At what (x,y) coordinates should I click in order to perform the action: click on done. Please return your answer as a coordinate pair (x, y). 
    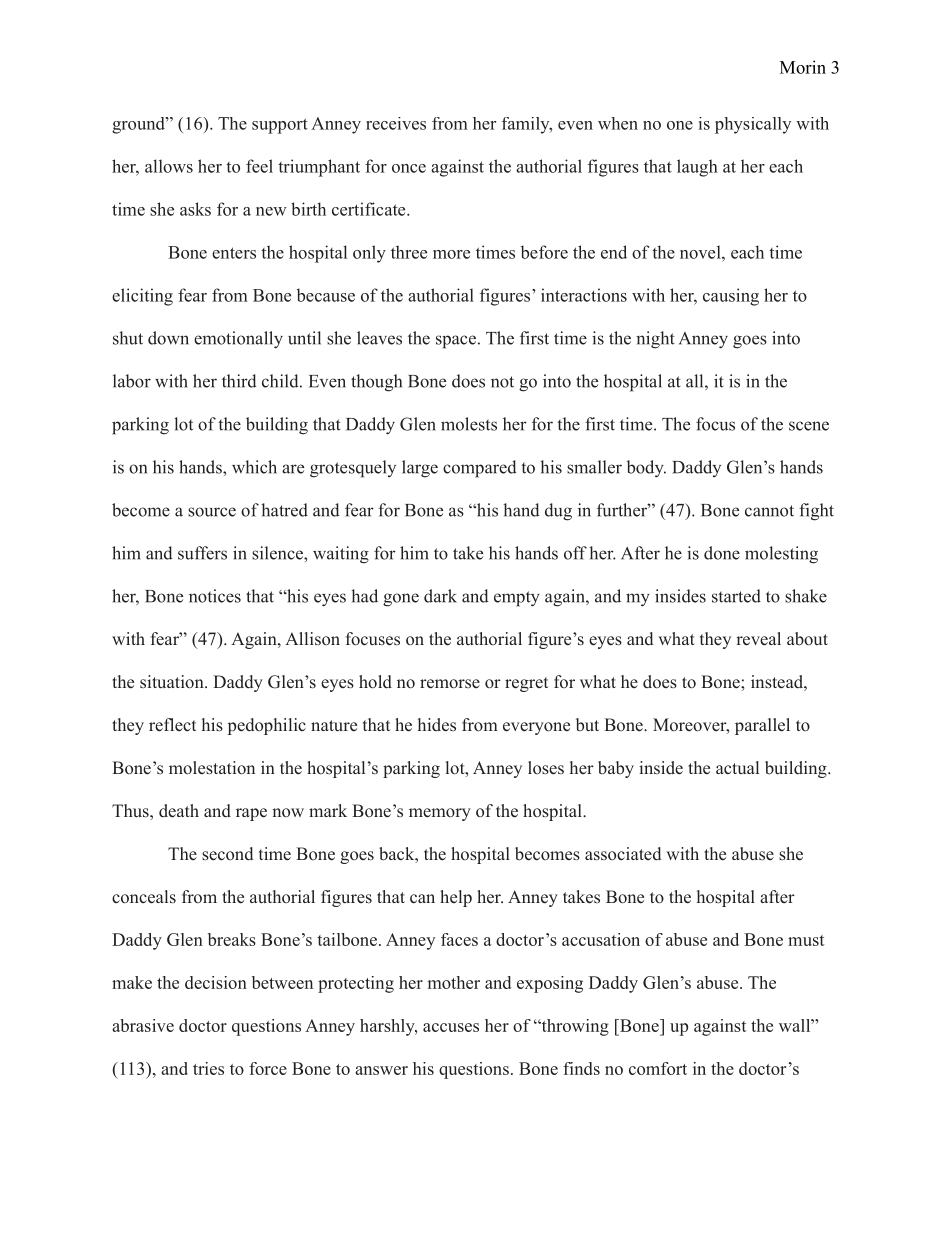
    Looking at the image, I should click on (722, 553).
